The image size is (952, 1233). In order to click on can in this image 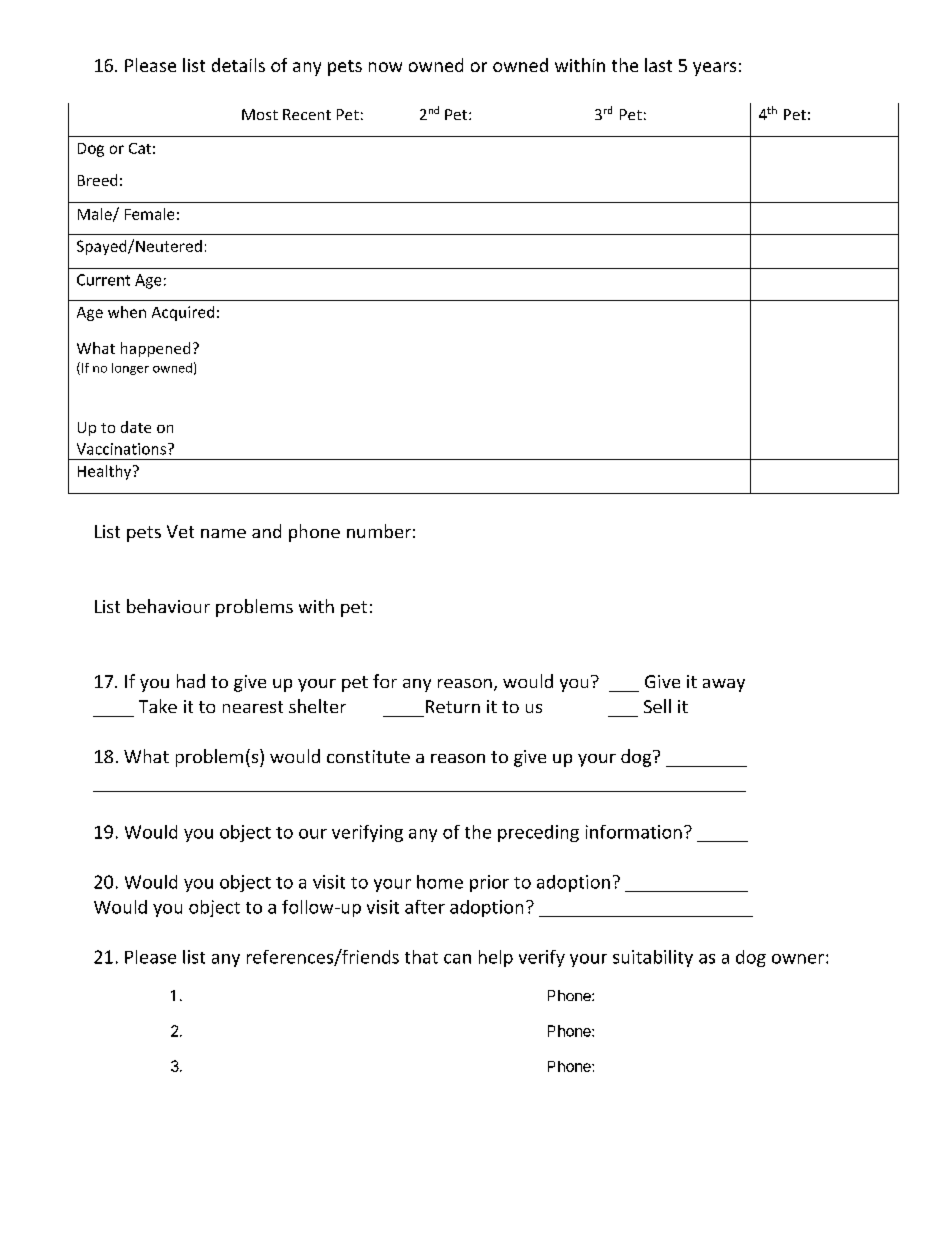, I will do `click(457, 959)`.
